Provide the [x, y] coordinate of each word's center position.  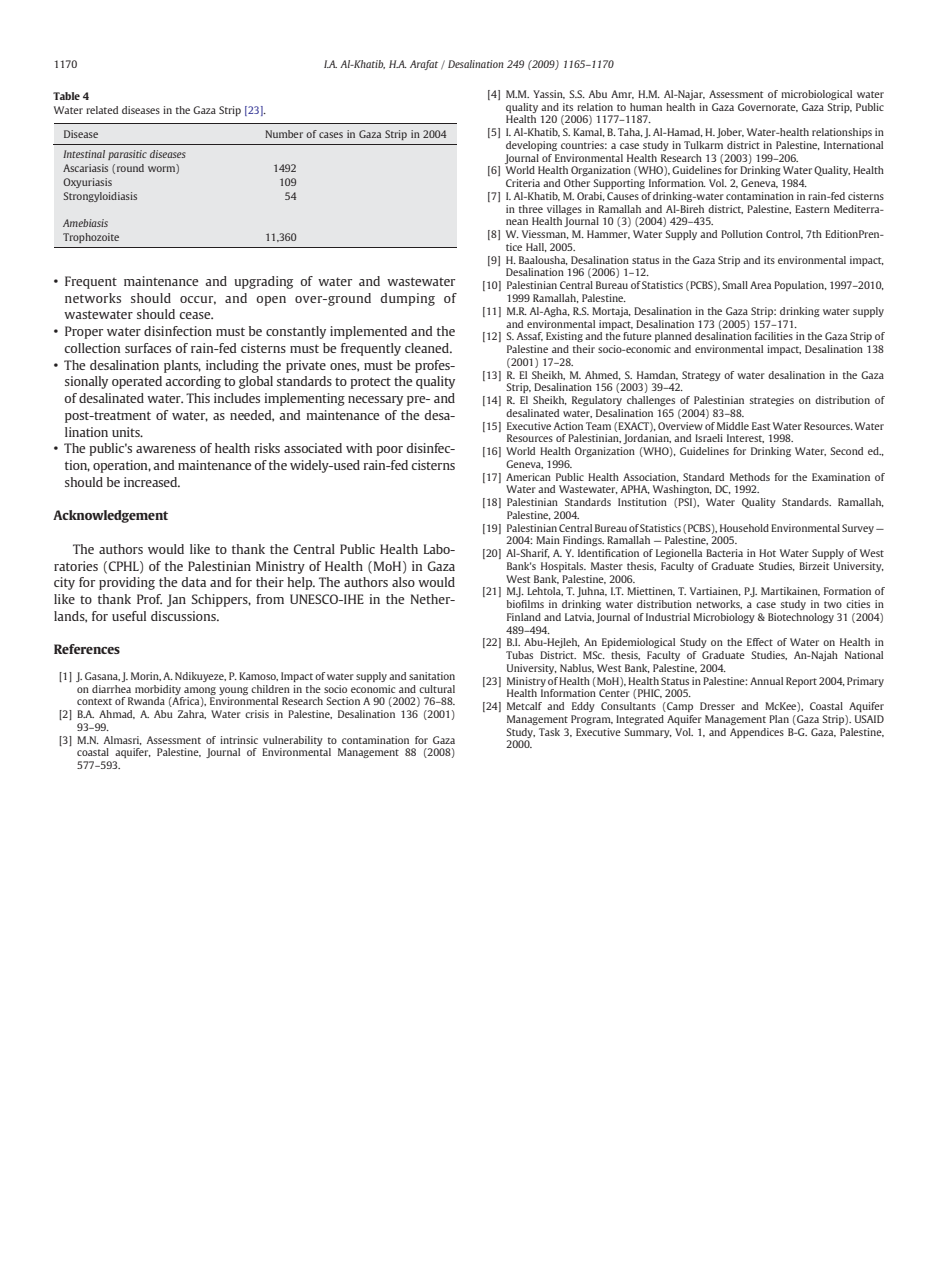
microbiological [816, 95]
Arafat [424, 65]
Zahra [192, 714]
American [528, 477]
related [102, 110]
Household [744, 528]
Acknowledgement [110, 516]
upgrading [263, 282]
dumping [407, 299]
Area [760, 285]
